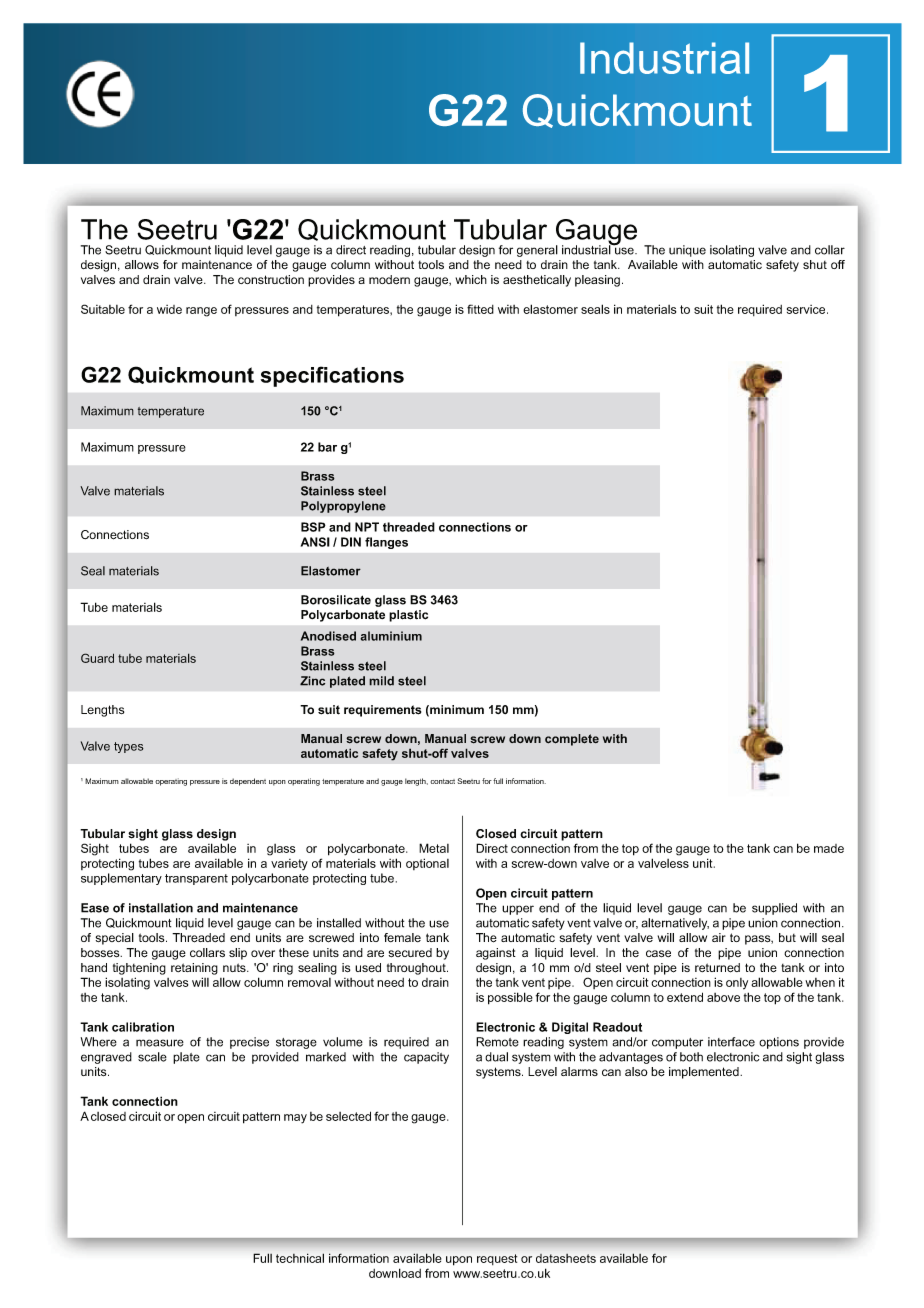  What do you see at coordinates (717, 968) in the document?
I see `returned` at bounding box center [717, 968].
